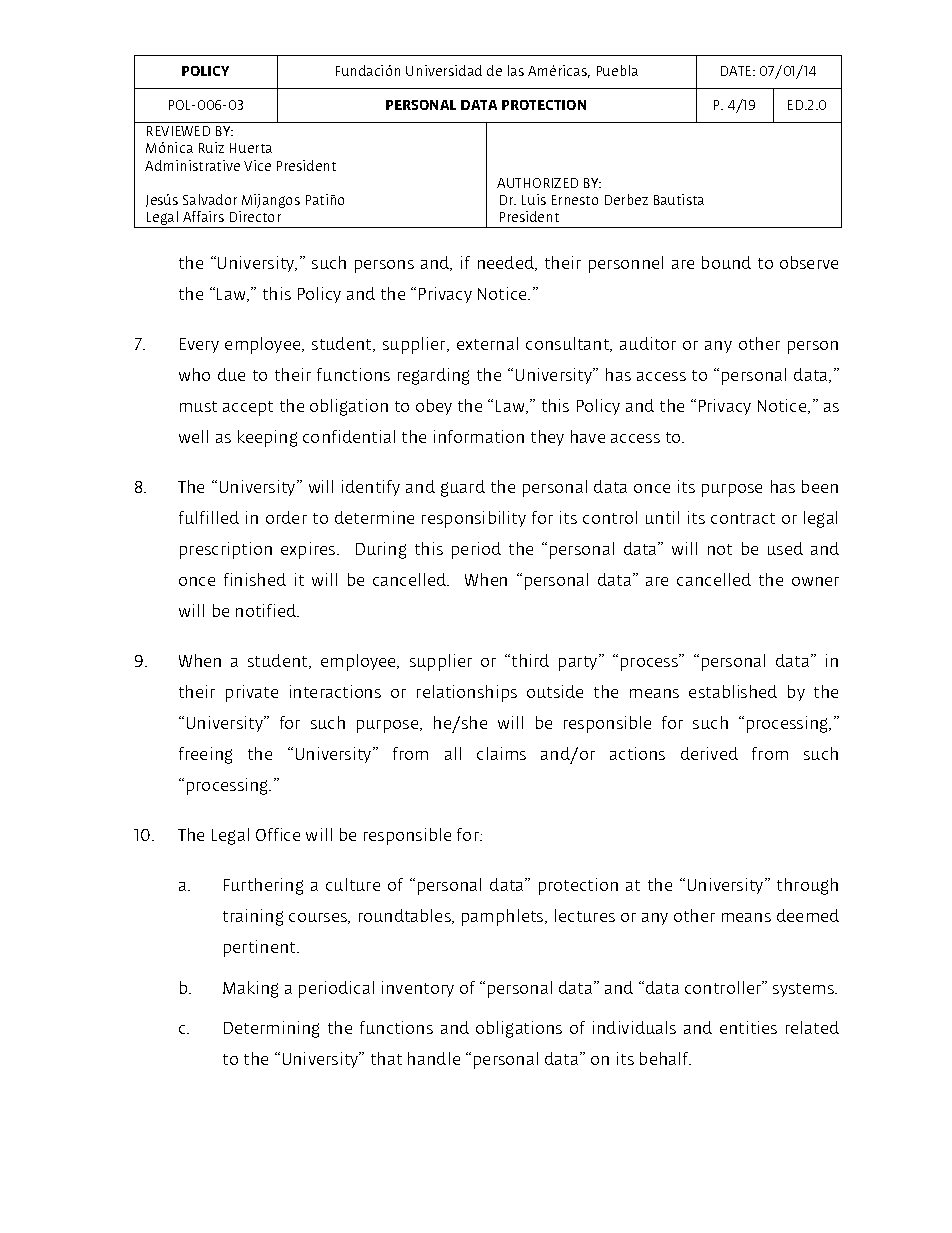 The width and height of the screenshot is (952, 1233). I want to click on Ruiz, so click(211, 147).
